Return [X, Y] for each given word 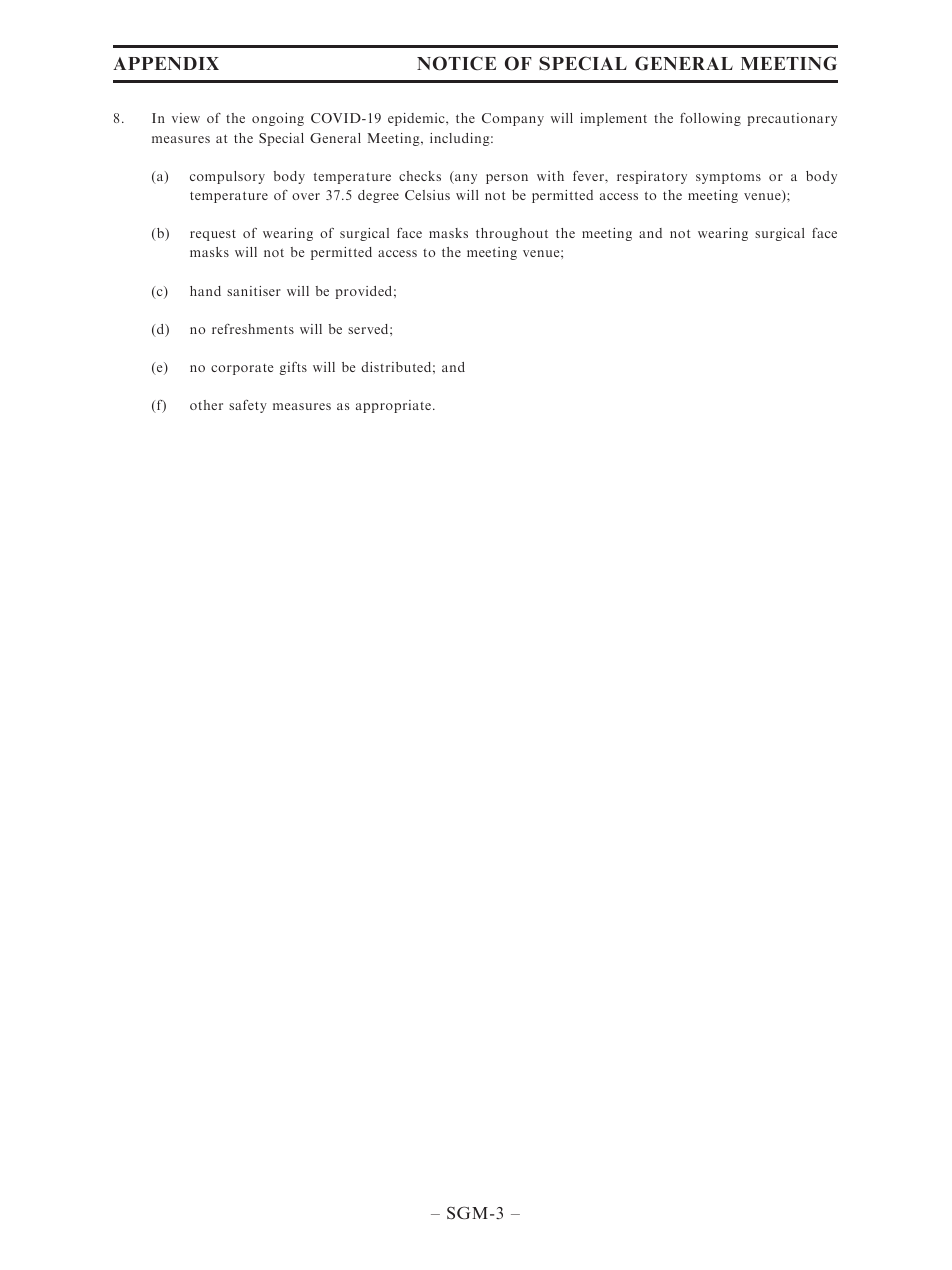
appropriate [393, 406]
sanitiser [254, 291]
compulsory [227, 177]
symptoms [728, 178]
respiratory [652, 177]
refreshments [253, 329]
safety [248, 406]
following [710, 119]
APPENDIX [166, 63]
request [213, 235]
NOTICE [456, 63]
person [507, 179]
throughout [512, 234]
